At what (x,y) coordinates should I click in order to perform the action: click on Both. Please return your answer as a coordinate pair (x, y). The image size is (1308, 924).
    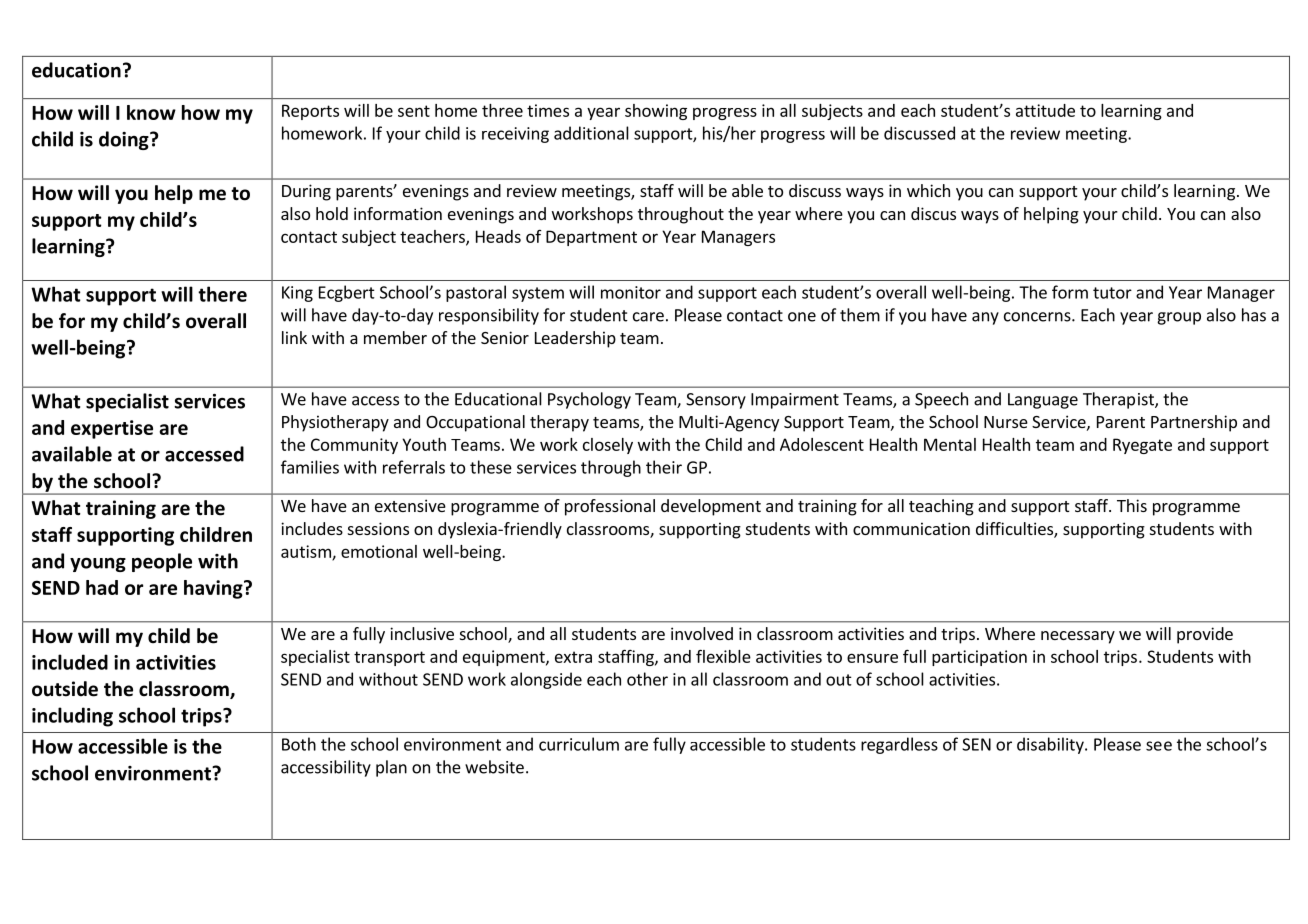
    Looking at the image, I should click on (299, 744).
